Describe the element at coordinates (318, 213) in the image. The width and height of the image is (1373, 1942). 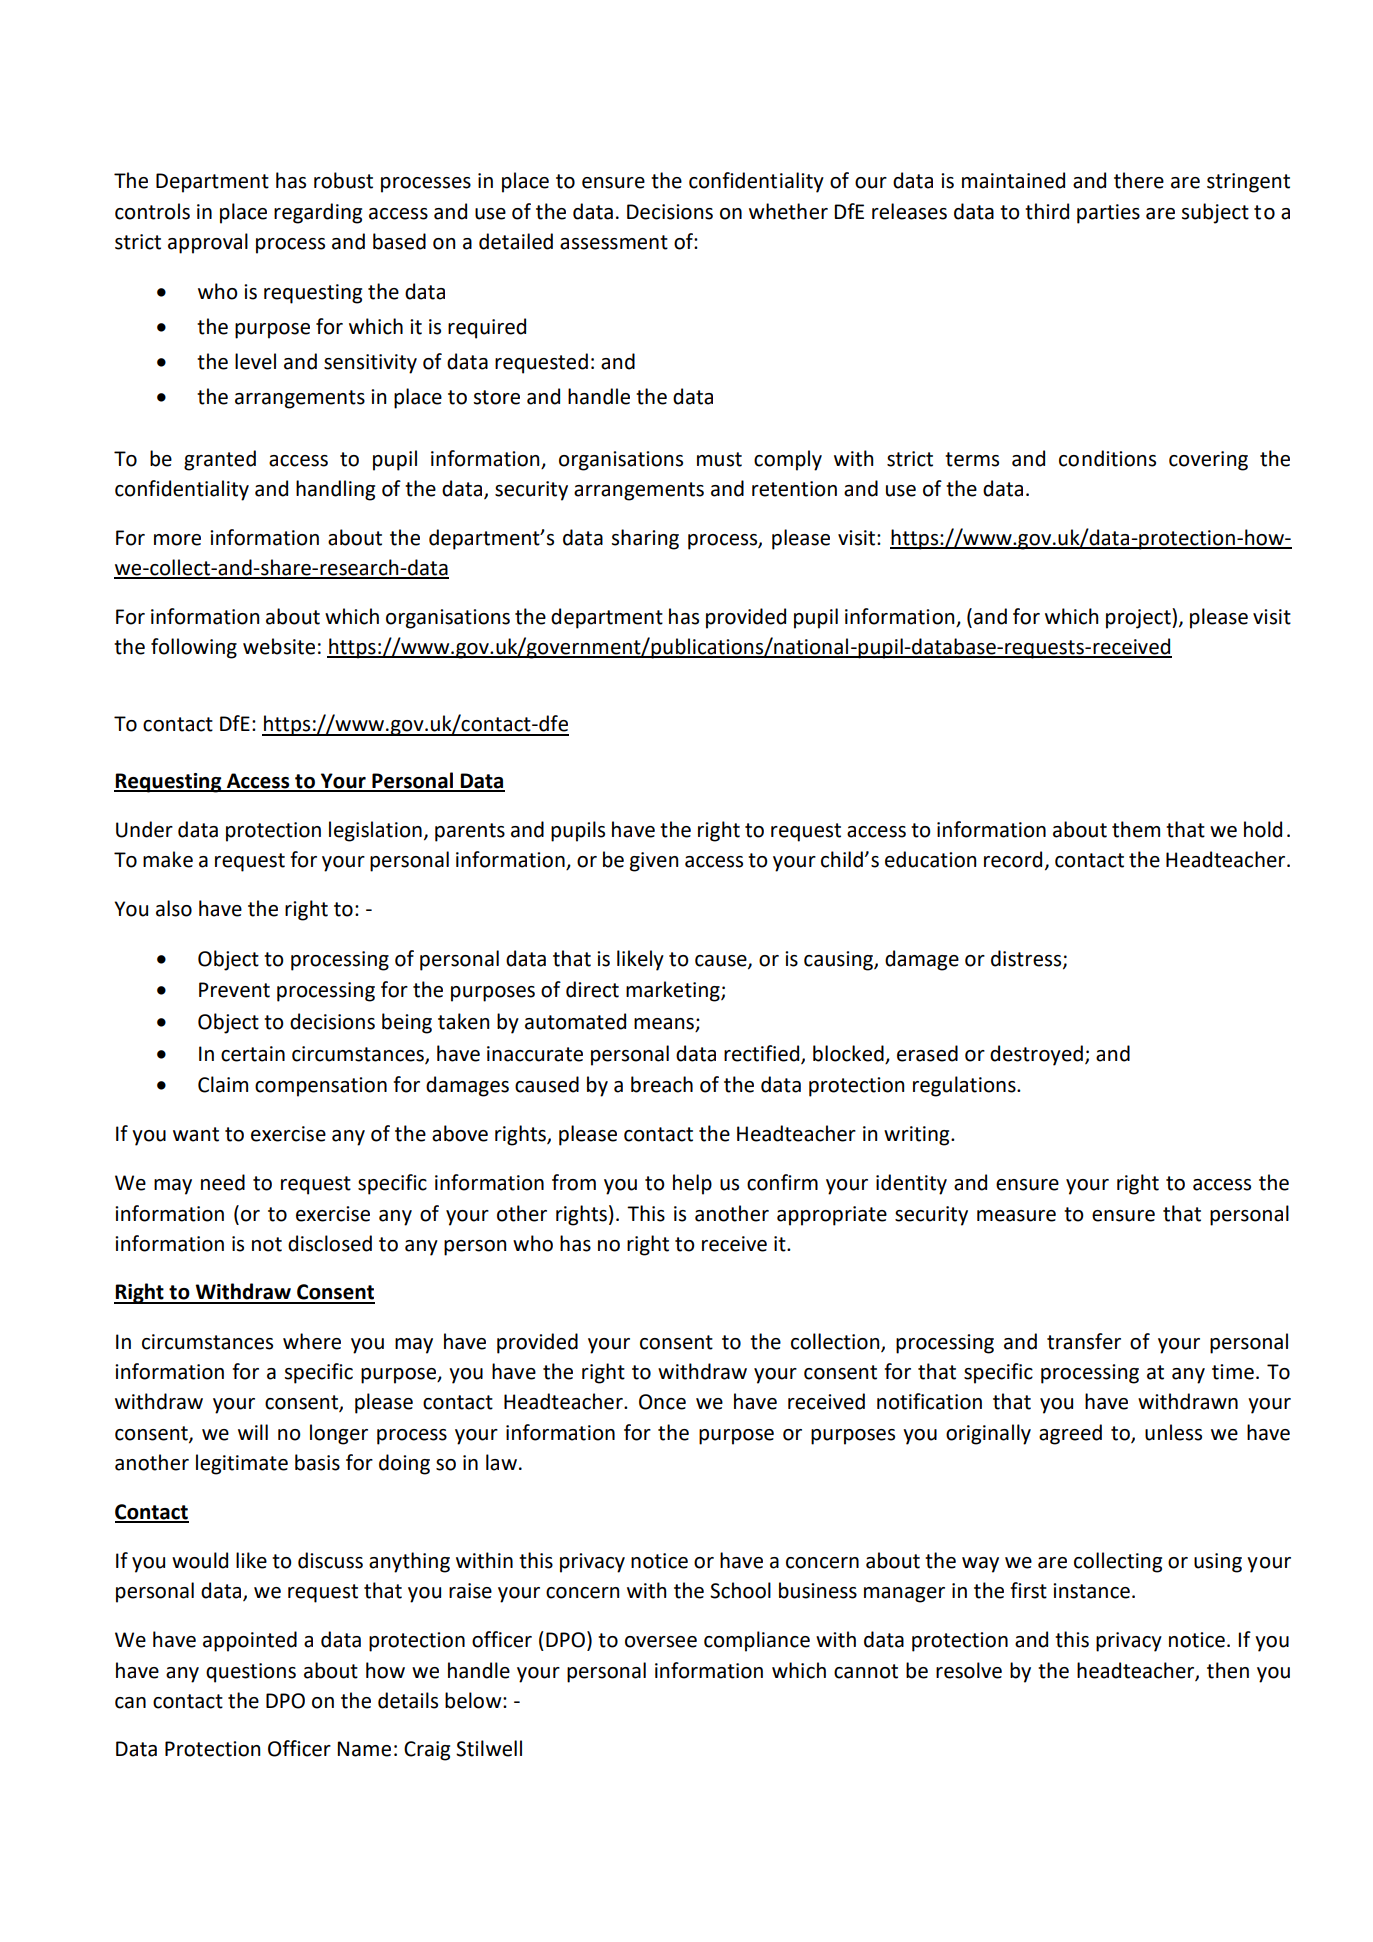
I see `regarding` at that location.
